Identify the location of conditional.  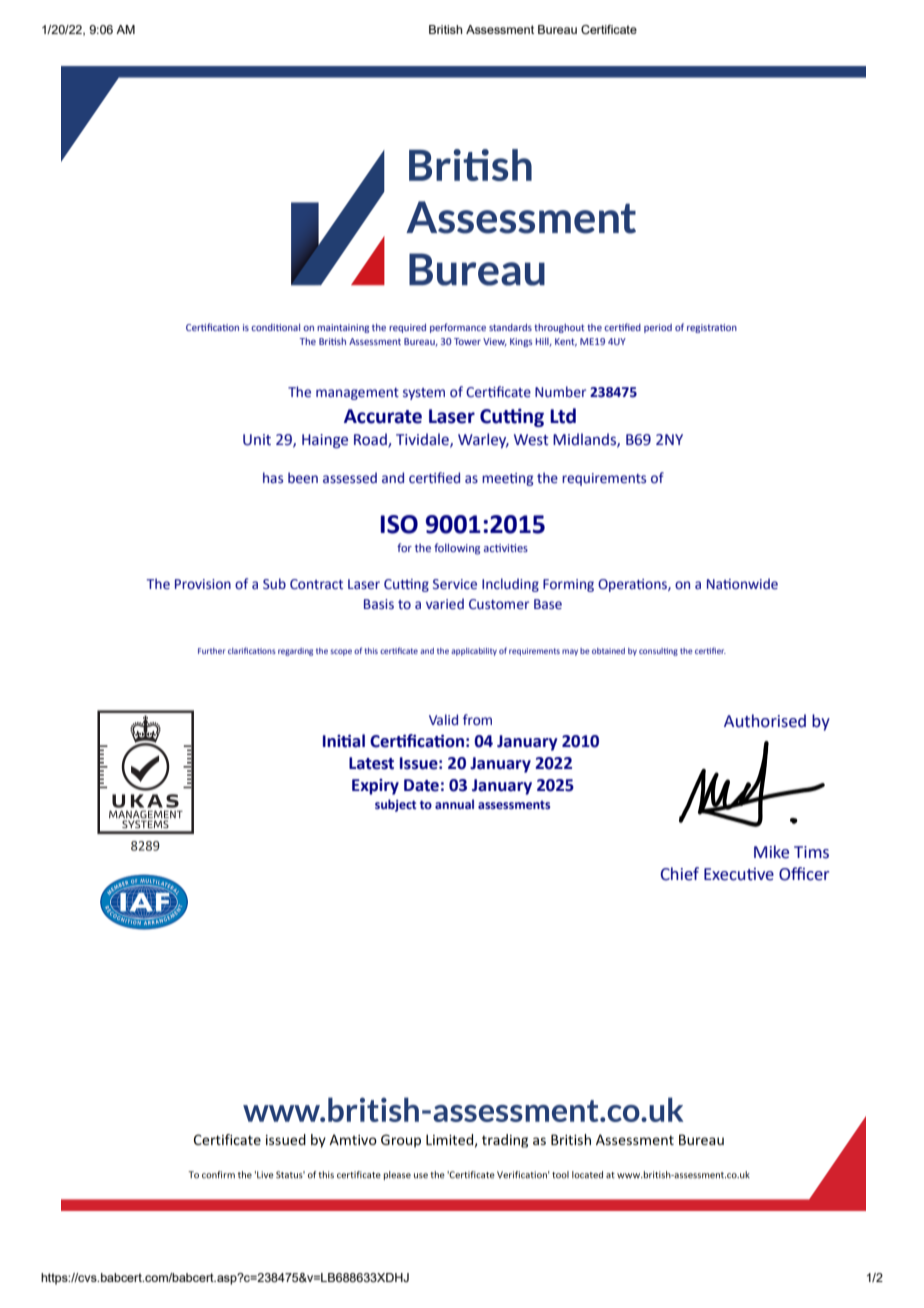
(275, 327).
